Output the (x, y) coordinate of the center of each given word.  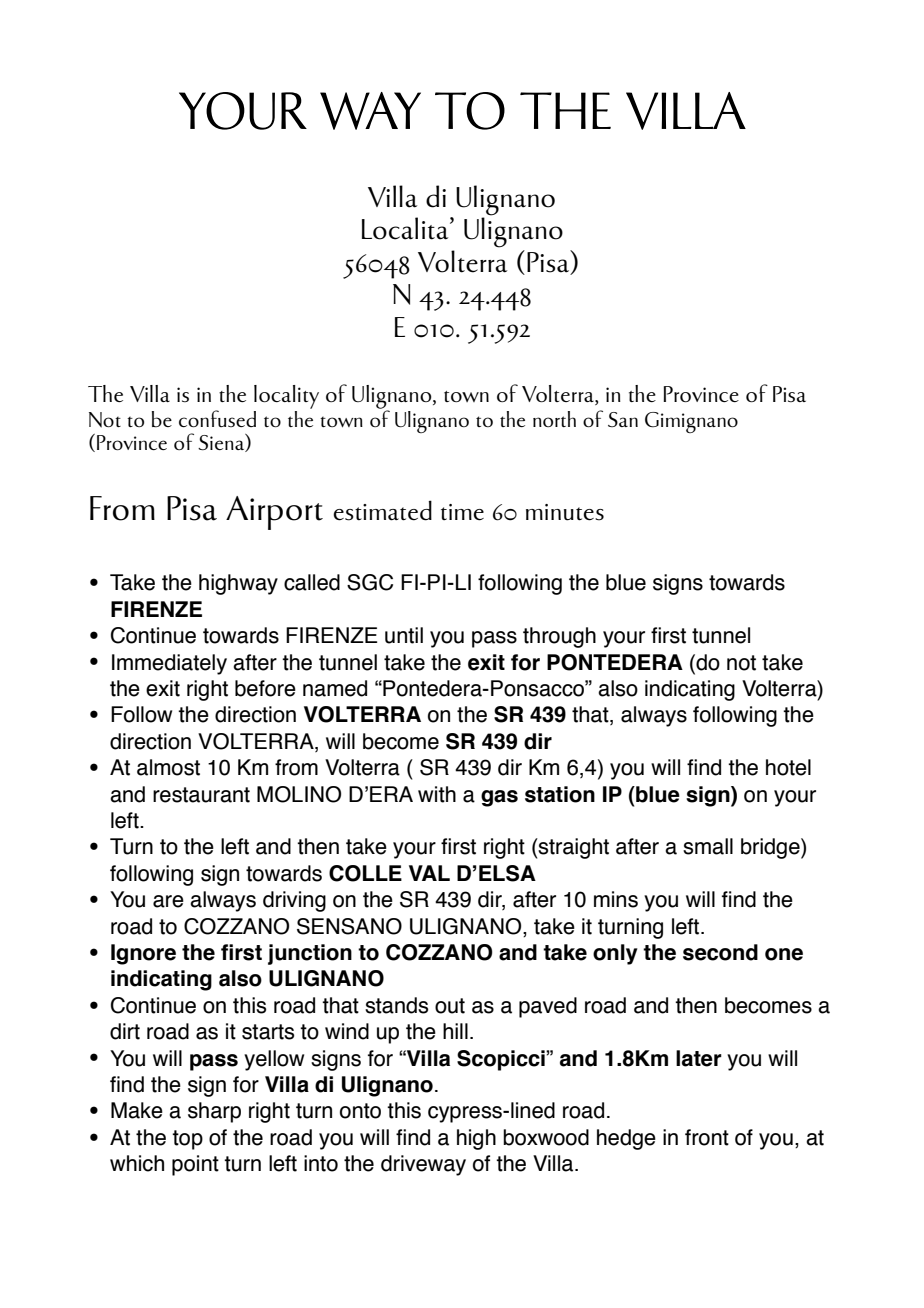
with (437, 794)
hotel (788, 767)
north (554, 419)
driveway (423, 1165)
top (187, 1140)
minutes (565, 512)
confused (217, 418)
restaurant (201, 795)
